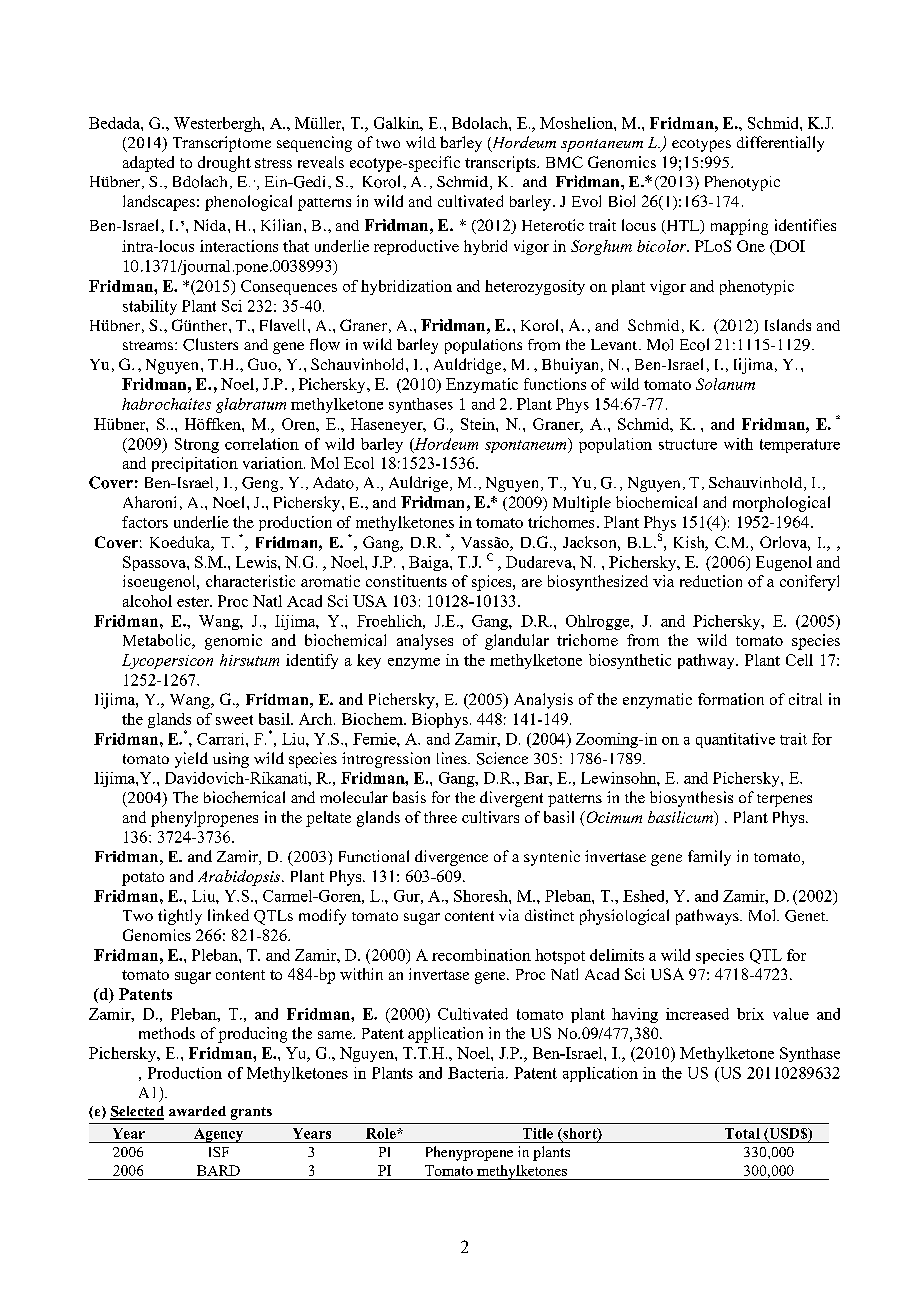 Image resolution: width=924 pixels, height=1308 pixels. I want to click on Metabolic, so click(158, 641).
